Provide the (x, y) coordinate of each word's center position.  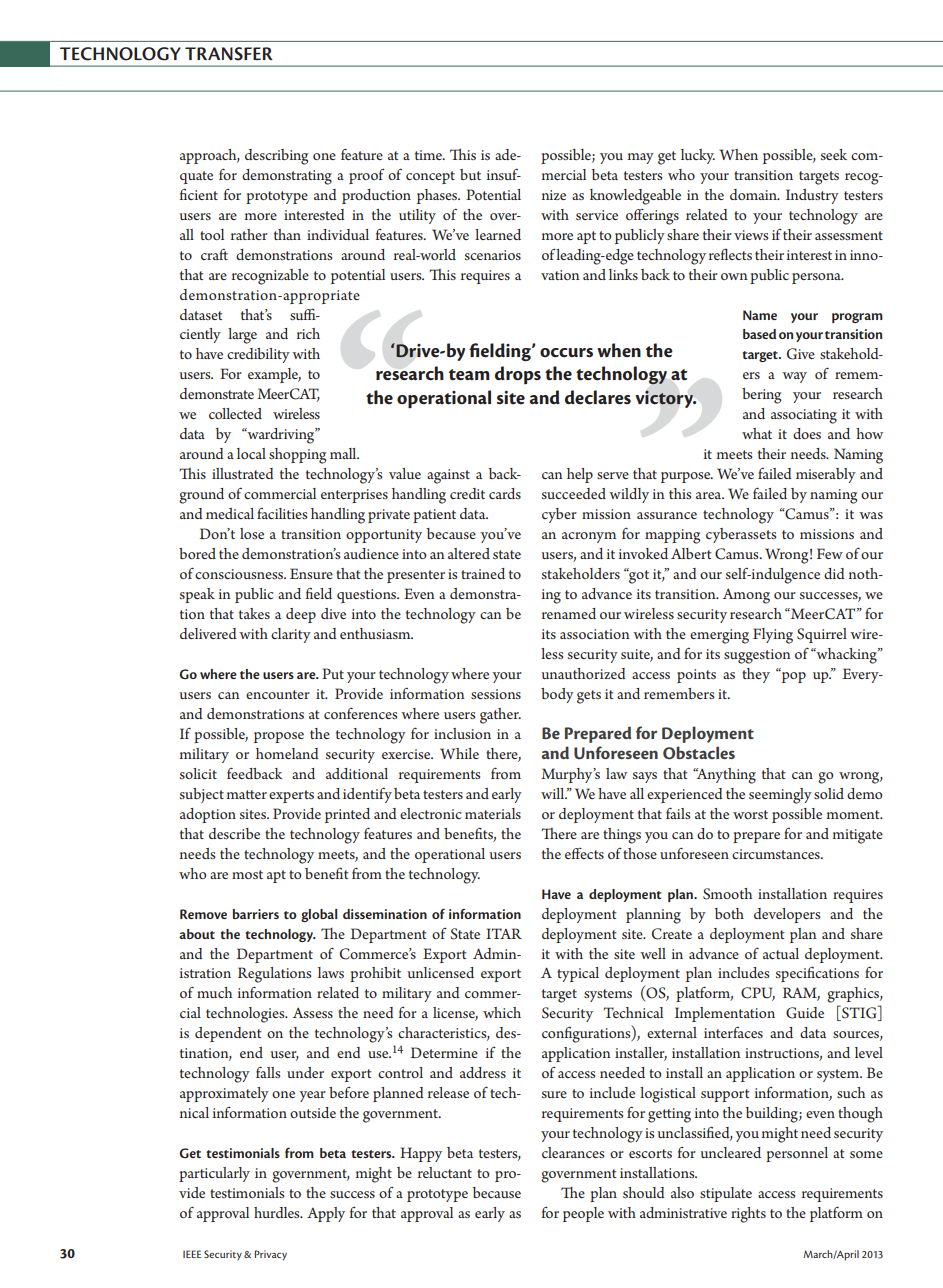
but (470, 174)
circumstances (777, 854)
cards (505, 493)
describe (234, 833)
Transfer (229, 54)
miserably (826, 475)
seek (834, 154)
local (251, 453)
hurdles (278, 1212)
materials (493, 813)
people (583, 1214)
